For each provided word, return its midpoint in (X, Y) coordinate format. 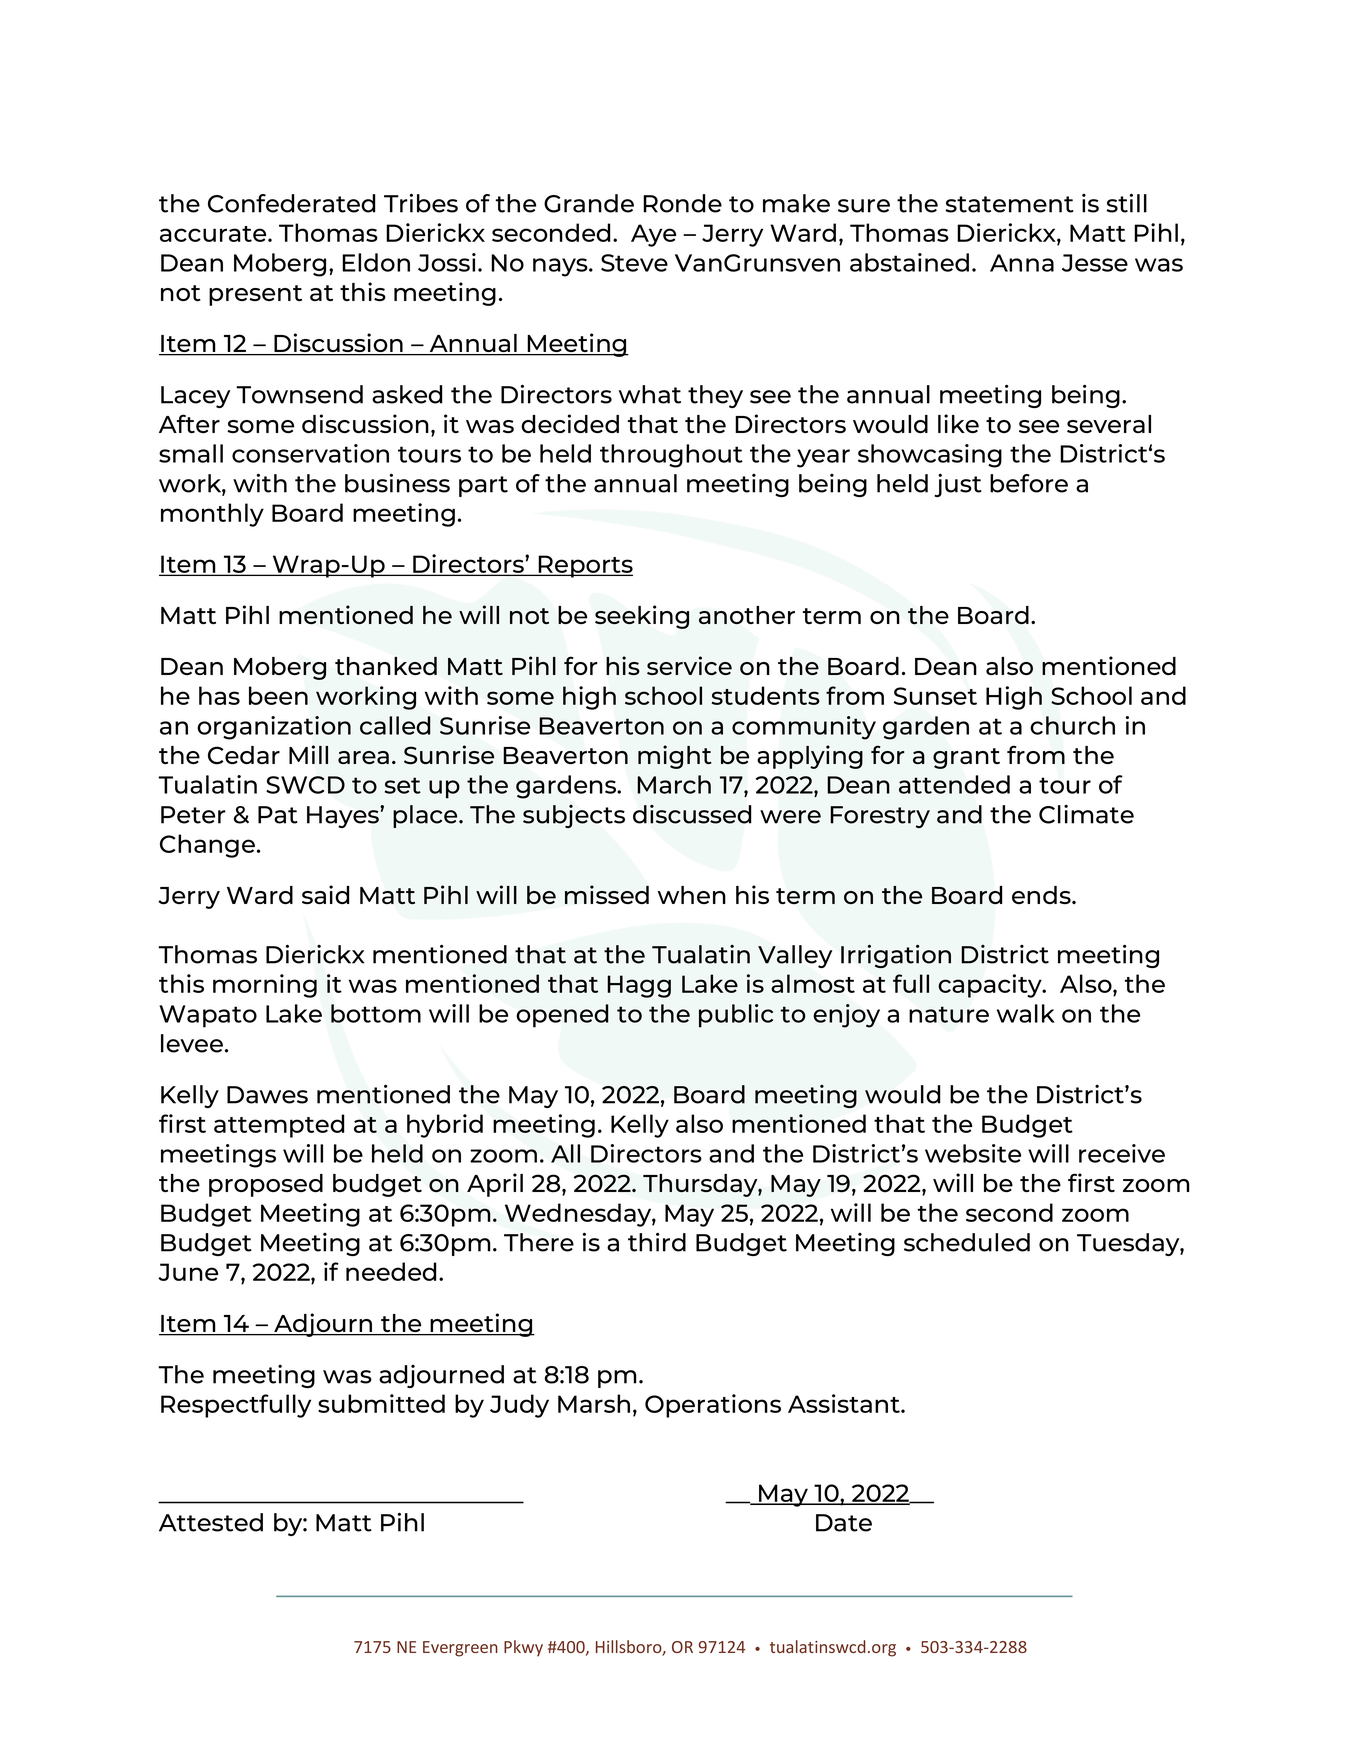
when (692, 895)
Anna (1022, 263)
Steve (634, 263)
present (255, 295)
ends (1042, 895)
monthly (212, 515)
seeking (642, 617)
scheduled (967, 1242)
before (1029, 483)
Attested (211, 1522)
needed (391, 1271)
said (325, 894)
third (657, 1242)
